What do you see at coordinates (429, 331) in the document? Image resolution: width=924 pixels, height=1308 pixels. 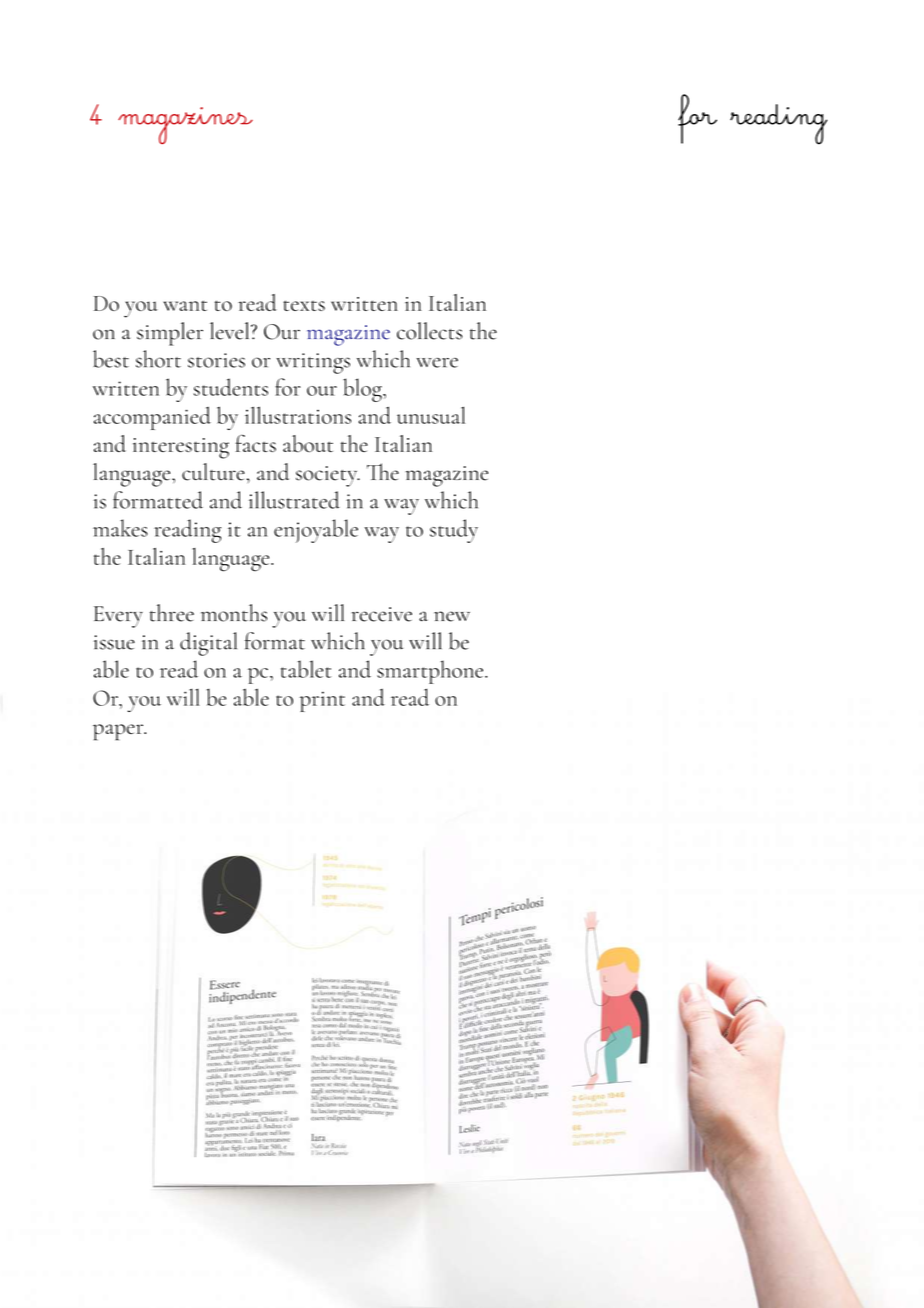 I see `collects` at bounding box center [429, 331].
